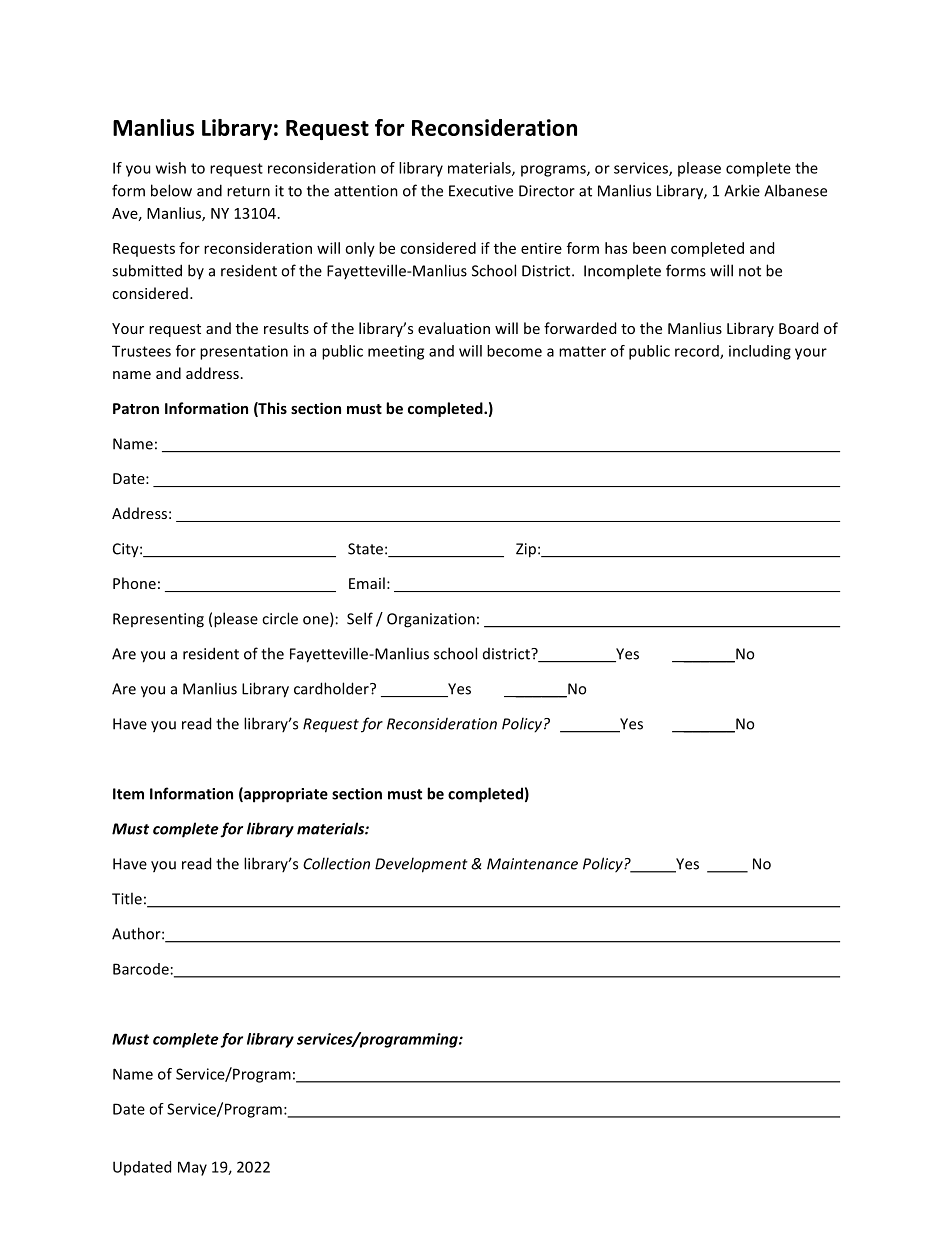  Describe the element at coordinates (421, 865) in the image. I see `Development` at that location.
